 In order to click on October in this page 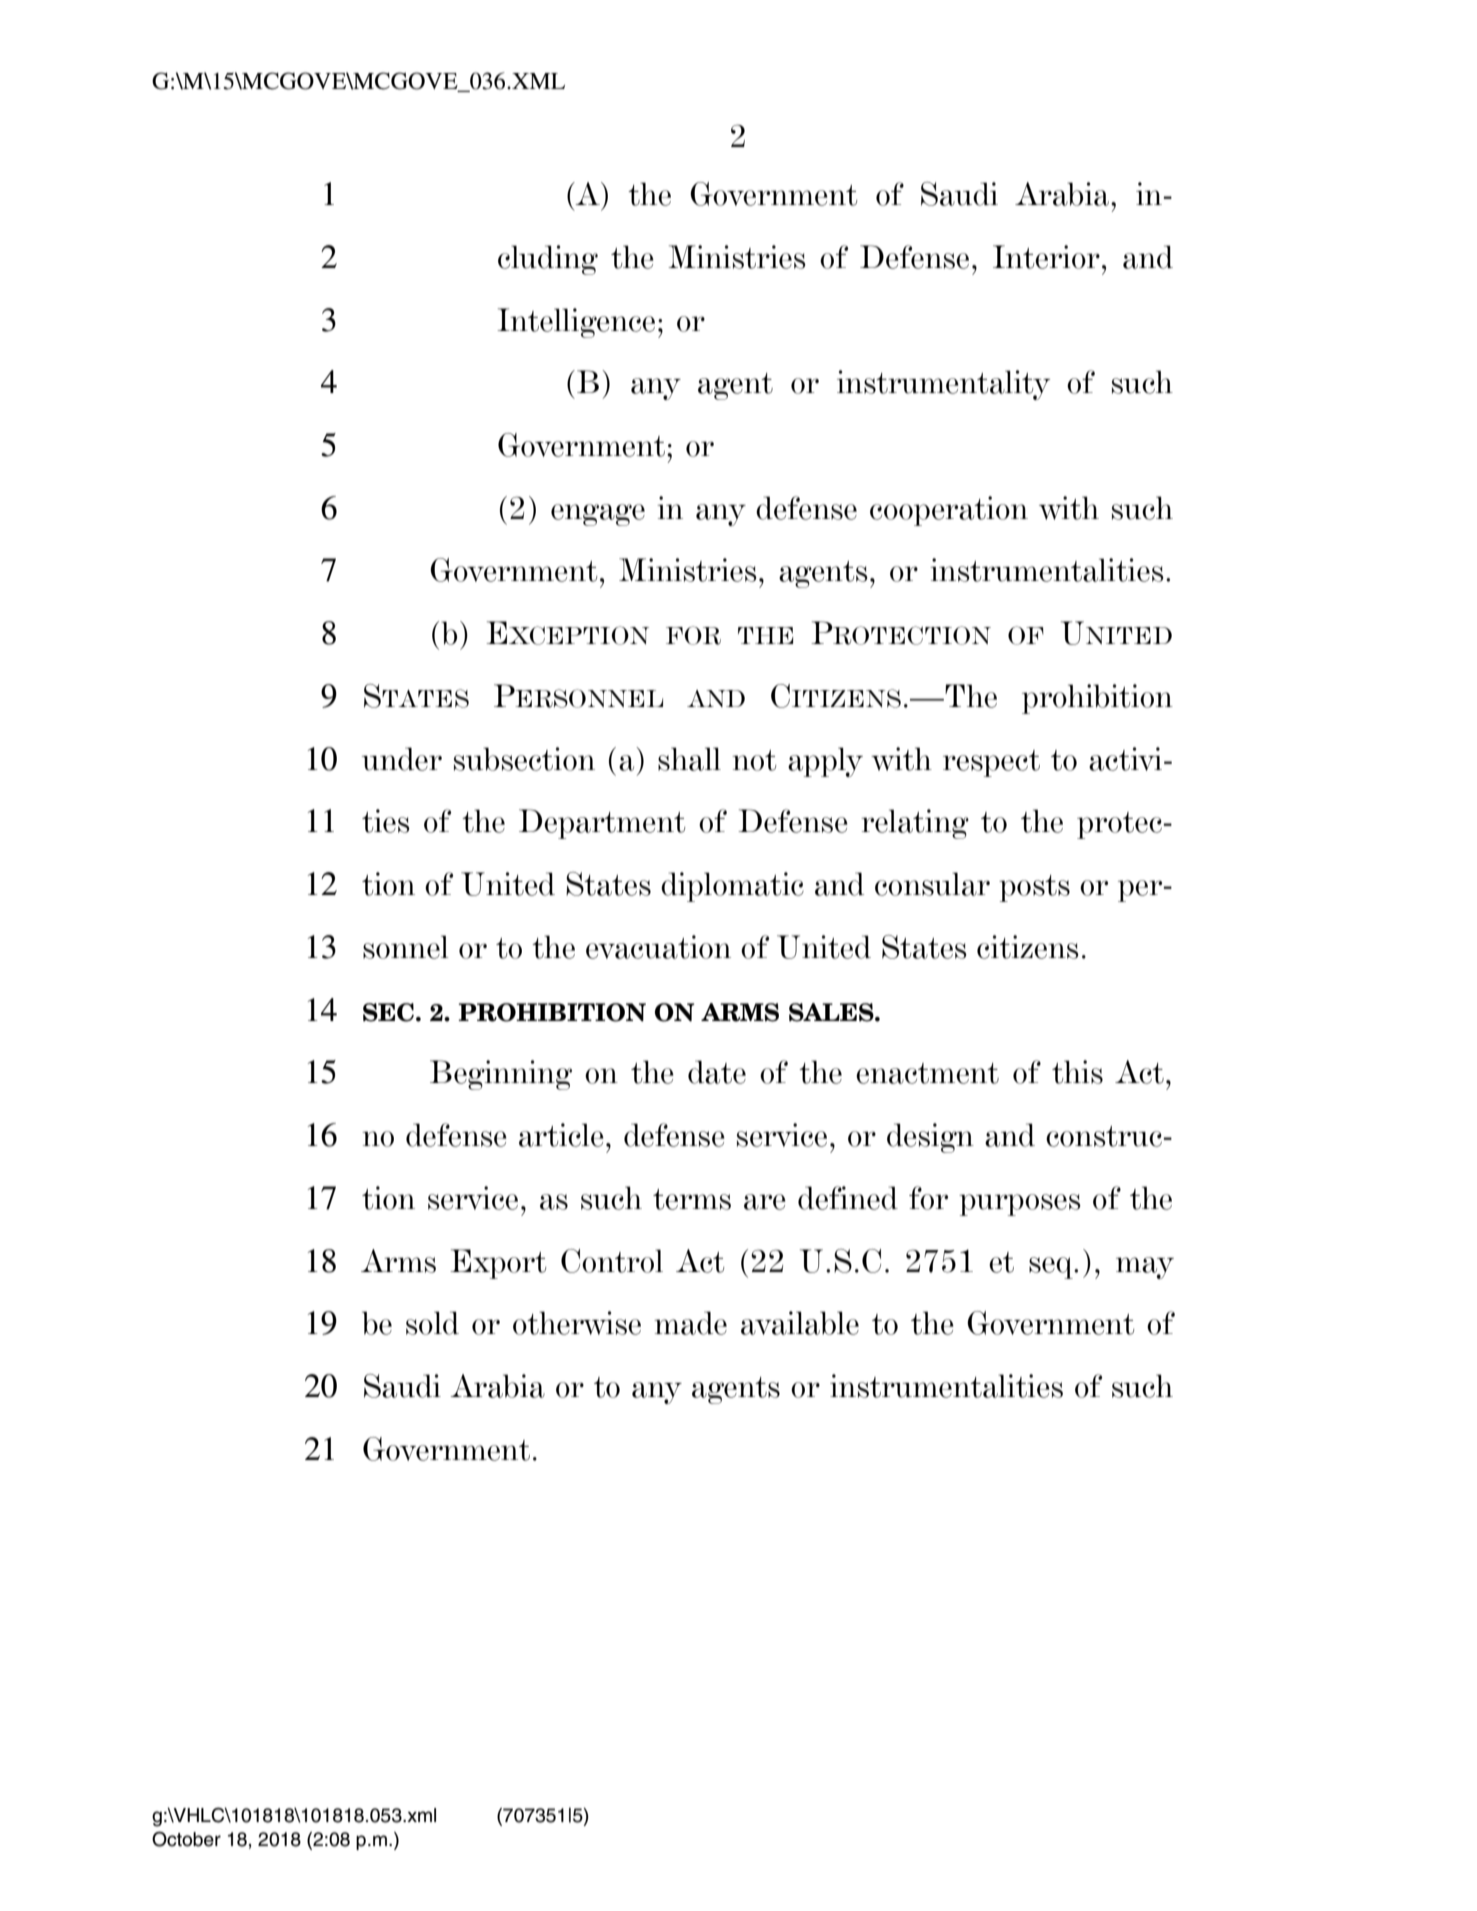, I will do `click(186, 1839)`.
